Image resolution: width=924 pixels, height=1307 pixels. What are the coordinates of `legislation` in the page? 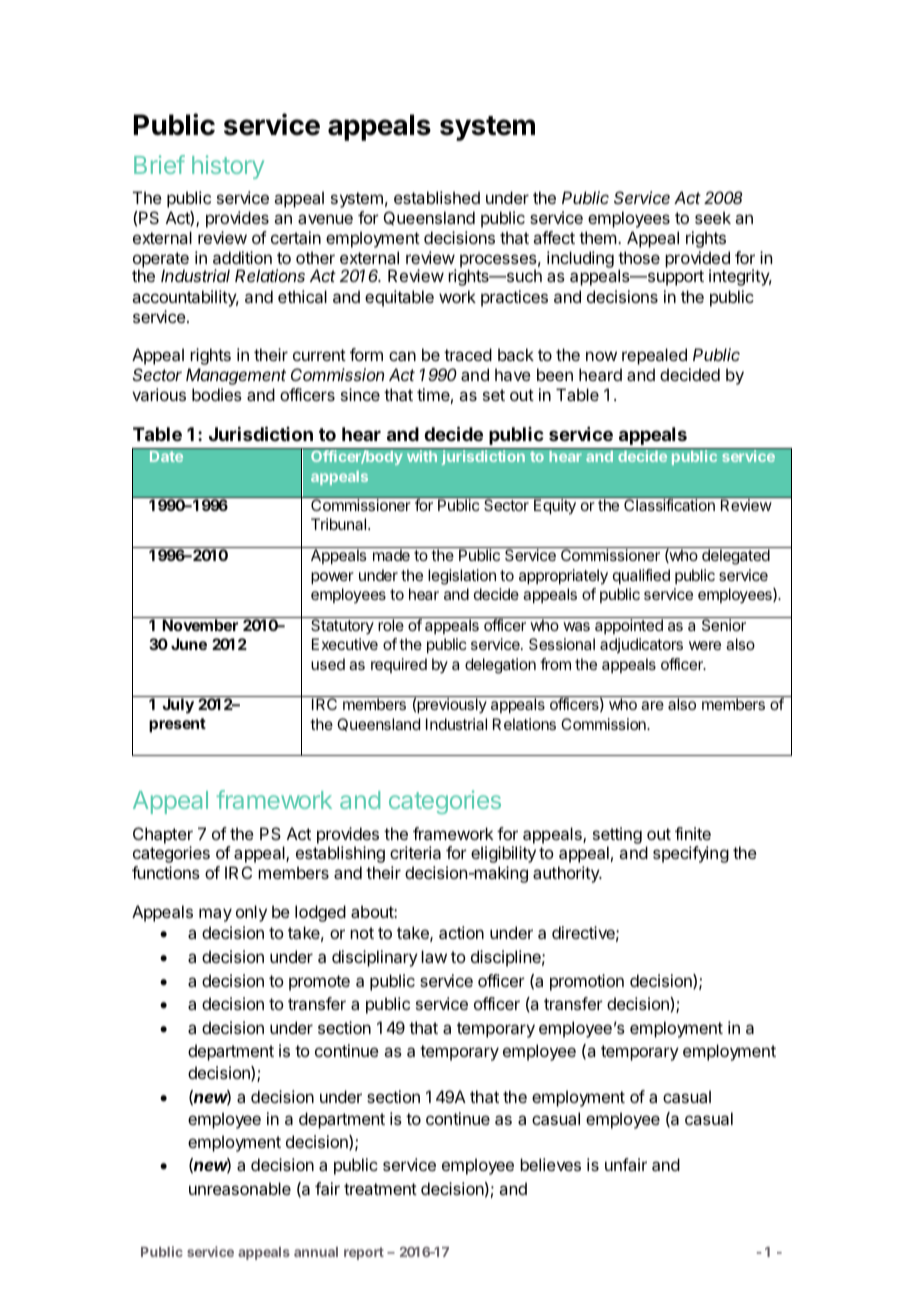 It's located at (462, 577).
